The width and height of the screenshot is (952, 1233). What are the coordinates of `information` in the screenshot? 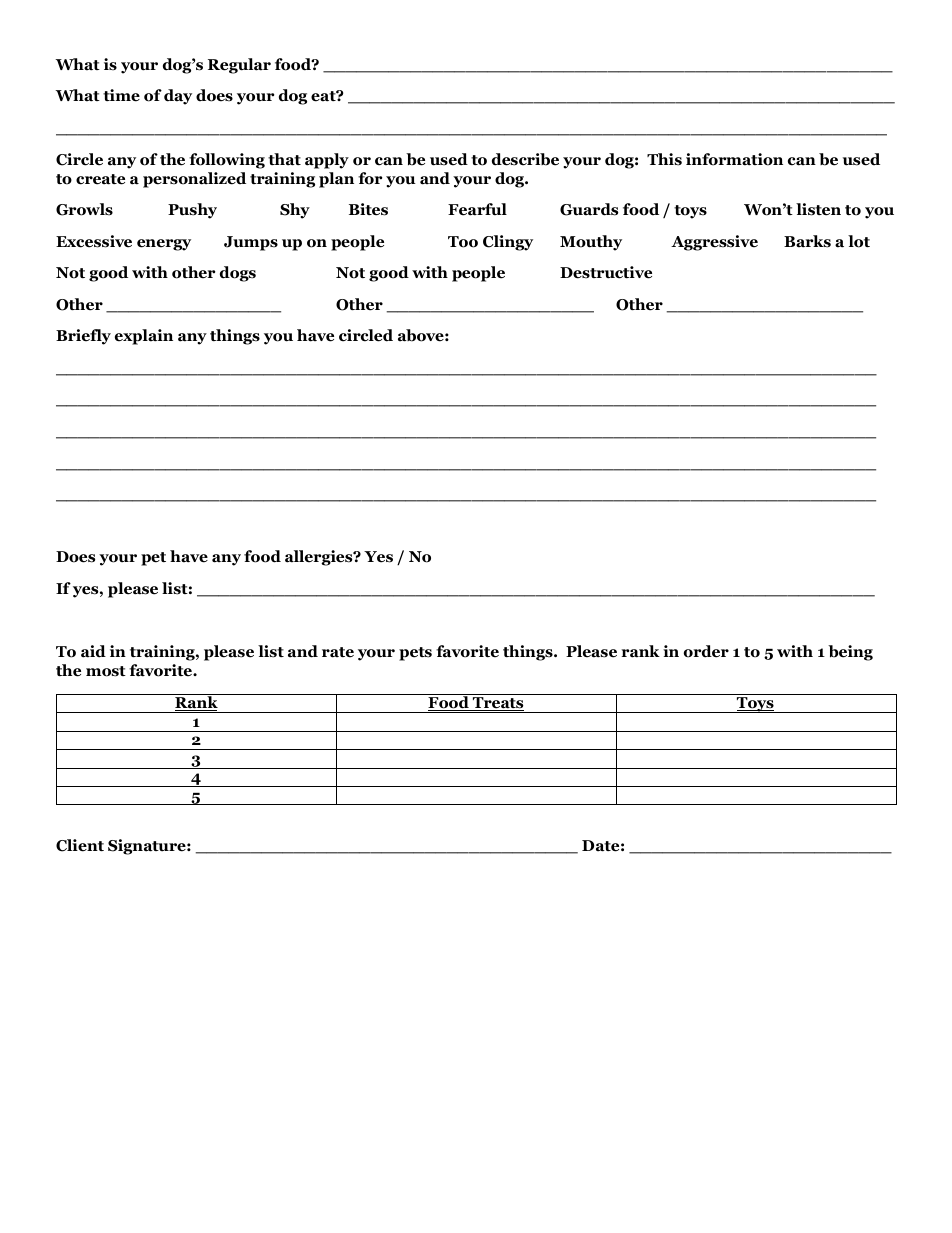 It's located at (734, 159).
